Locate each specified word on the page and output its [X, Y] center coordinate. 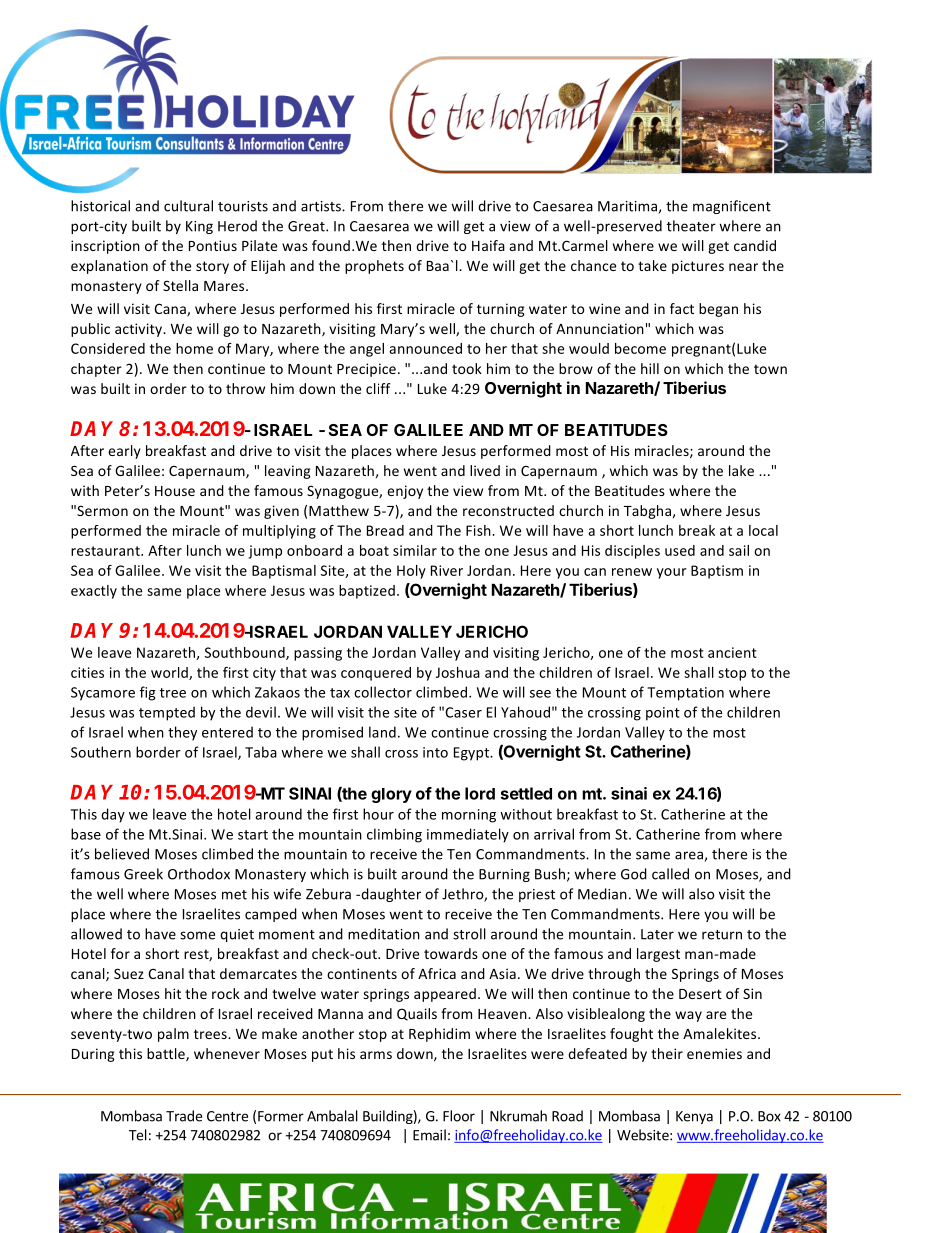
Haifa [488, 245]
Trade [184, 1116]
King [199, 227]
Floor [459, 1116]
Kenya [694, 1117]
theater [691, 226]
